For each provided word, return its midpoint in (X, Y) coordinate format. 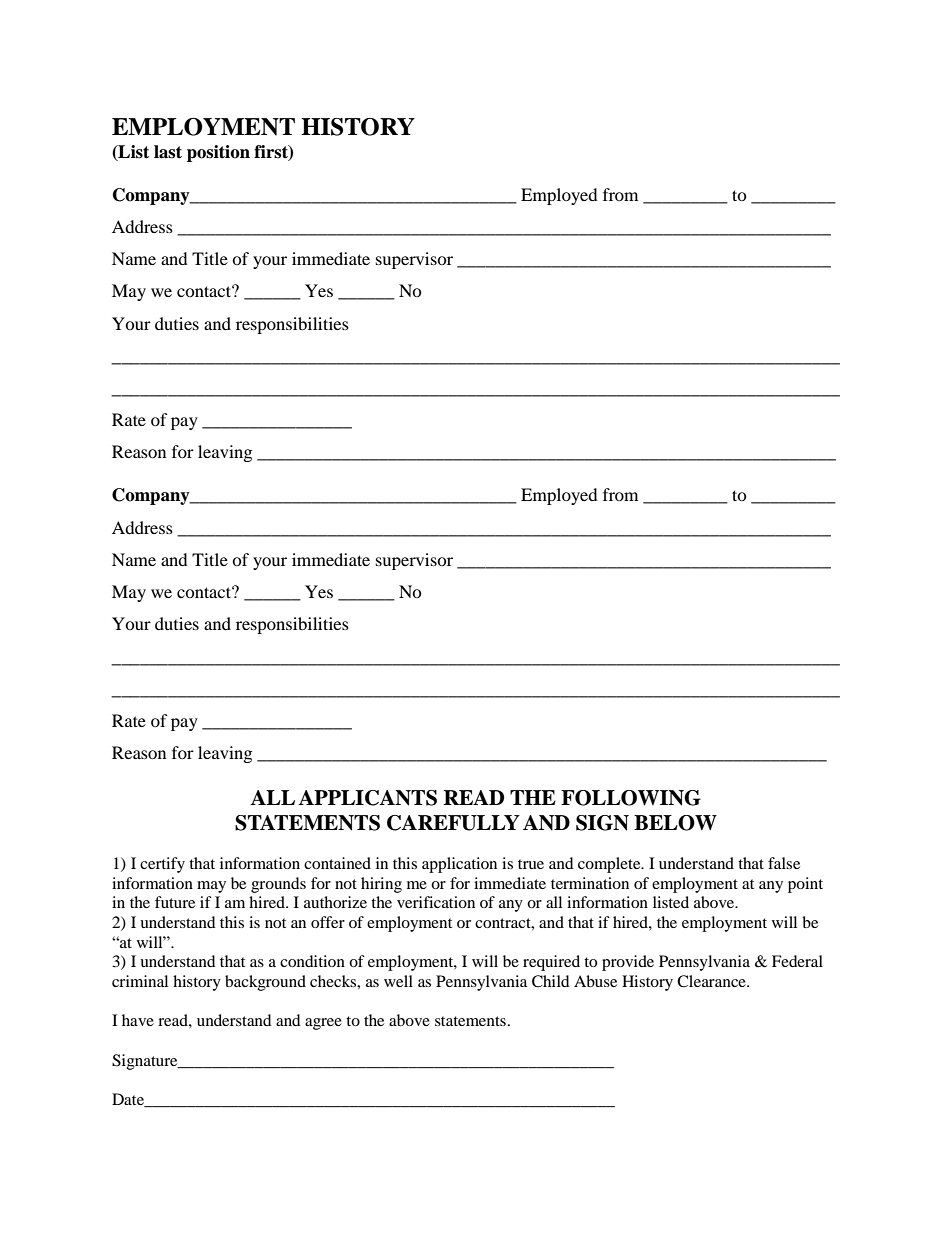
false (784, 863)
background (265, 983)
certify (162, 865)
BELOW (675, 823)
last (168, 152)
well (398, 981)
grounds (278, 885)
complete (610, 865)
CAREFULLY (453, 823)
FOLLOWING (631, 798)
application (459, 865)
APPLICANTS (367, 798)
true (531, 864)
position (218, 153)
